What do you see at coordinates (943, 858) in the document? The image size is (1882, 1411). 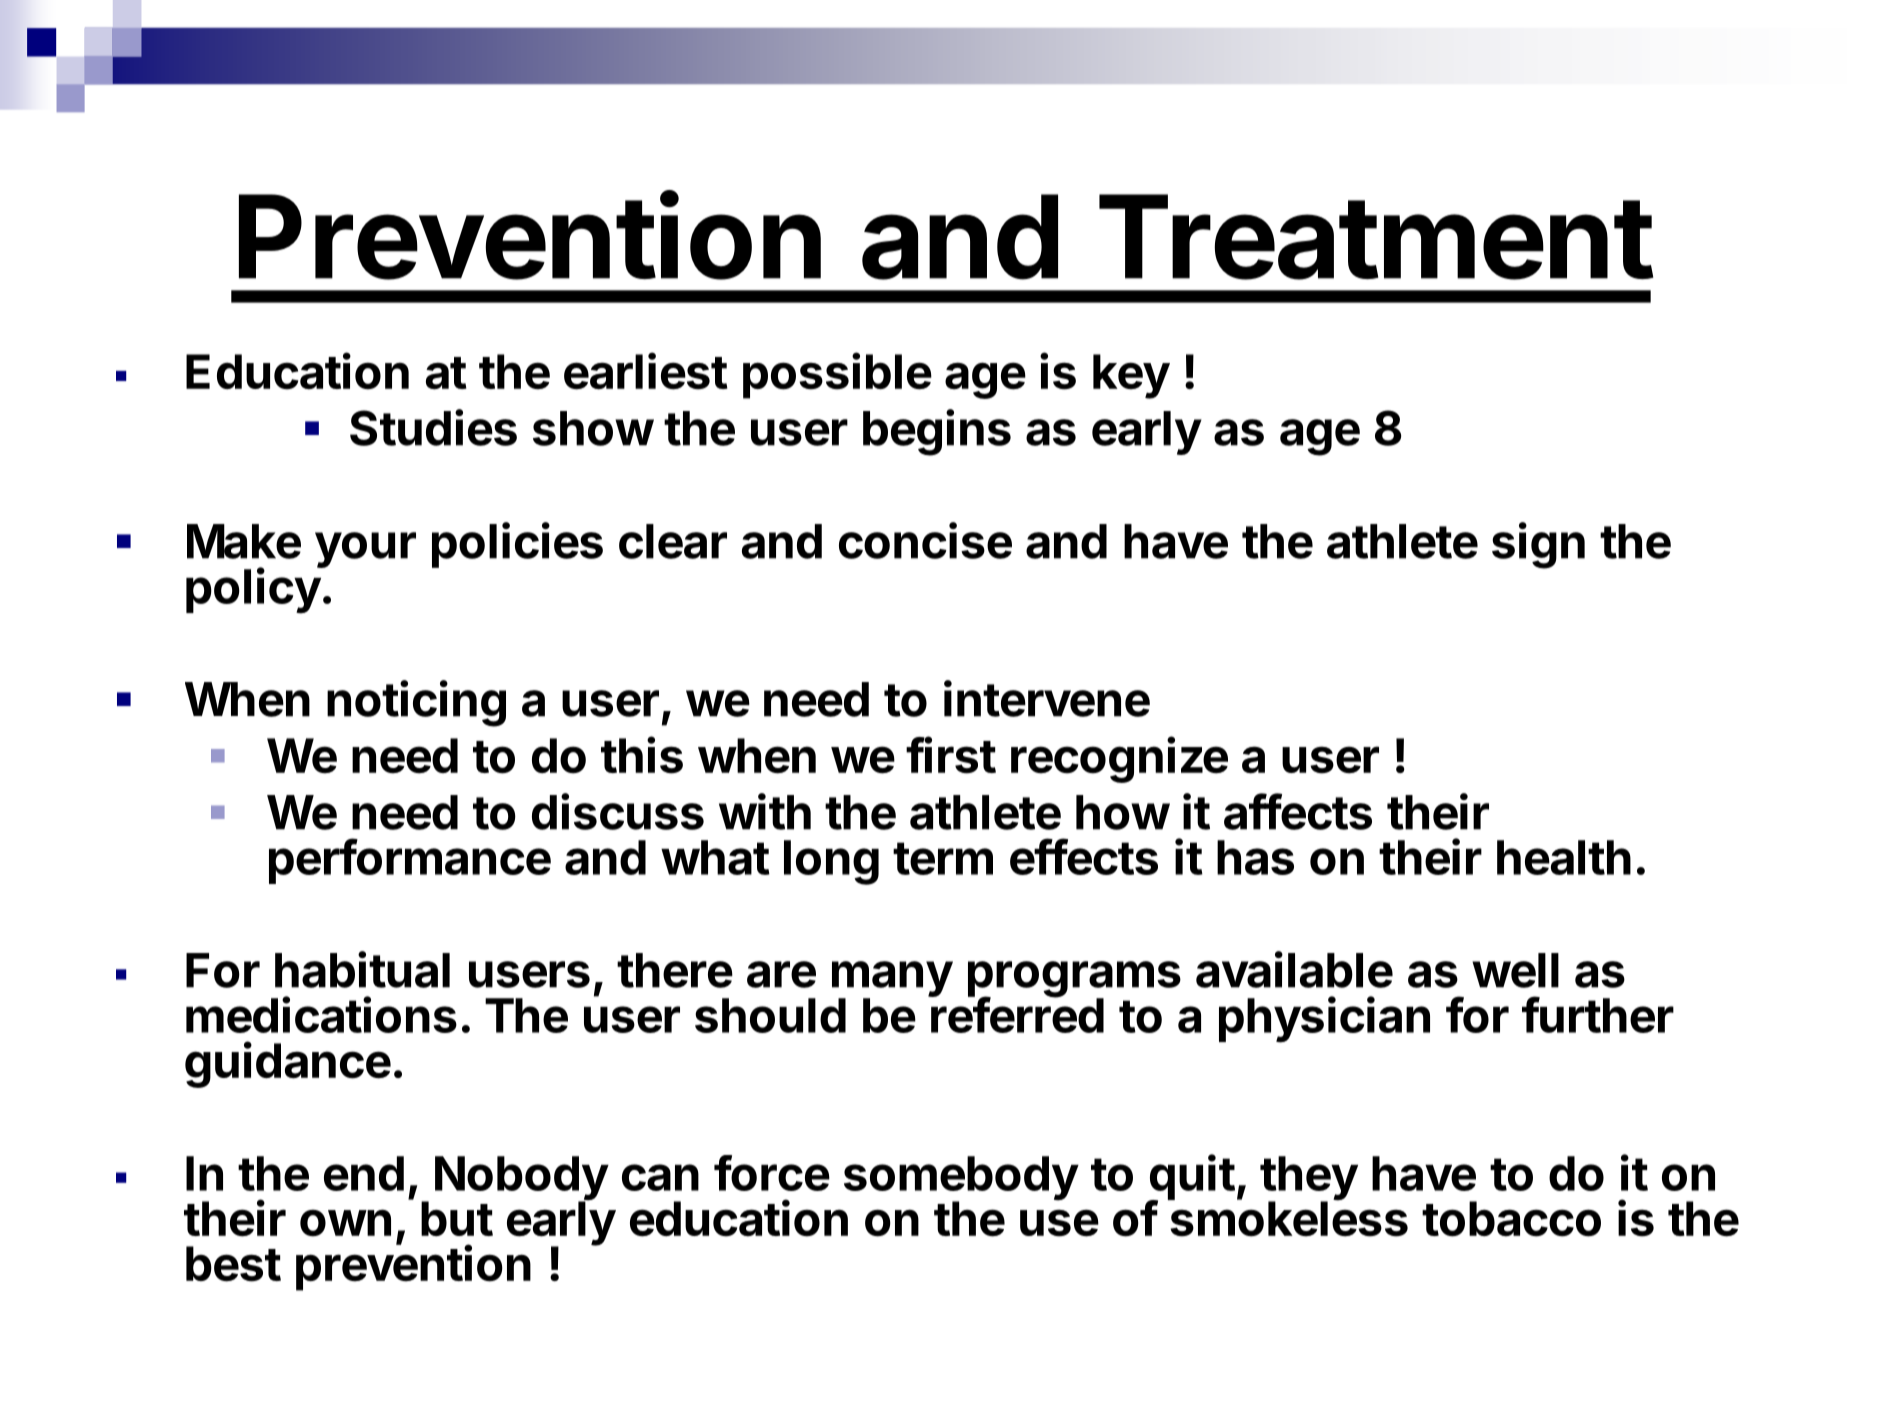 I see `term` at bounding box center [943, 858].
